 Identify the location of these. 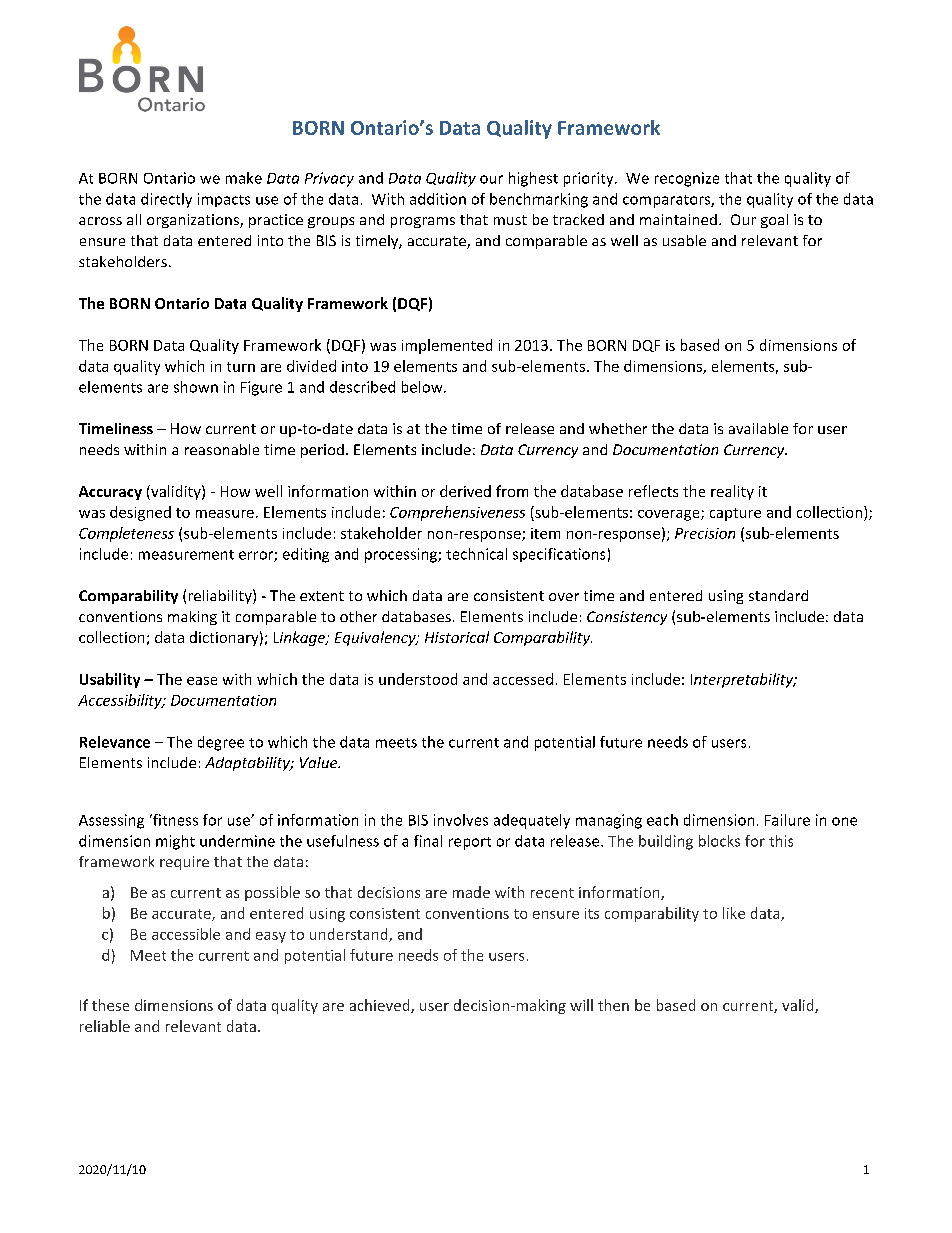
(110, 1005).
